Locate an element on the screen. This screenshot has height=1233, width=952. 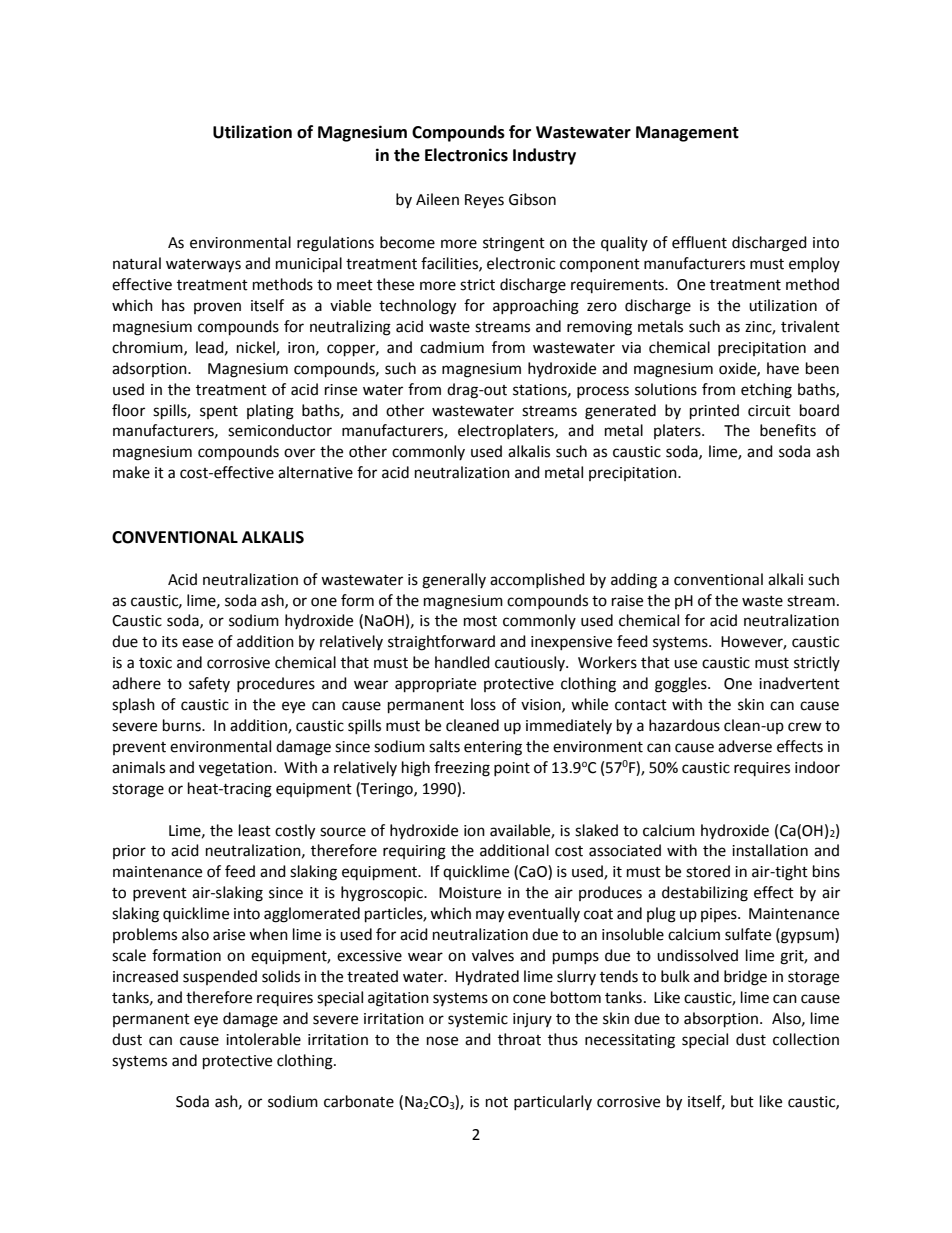
not is located at coordinates (497, 1102).
